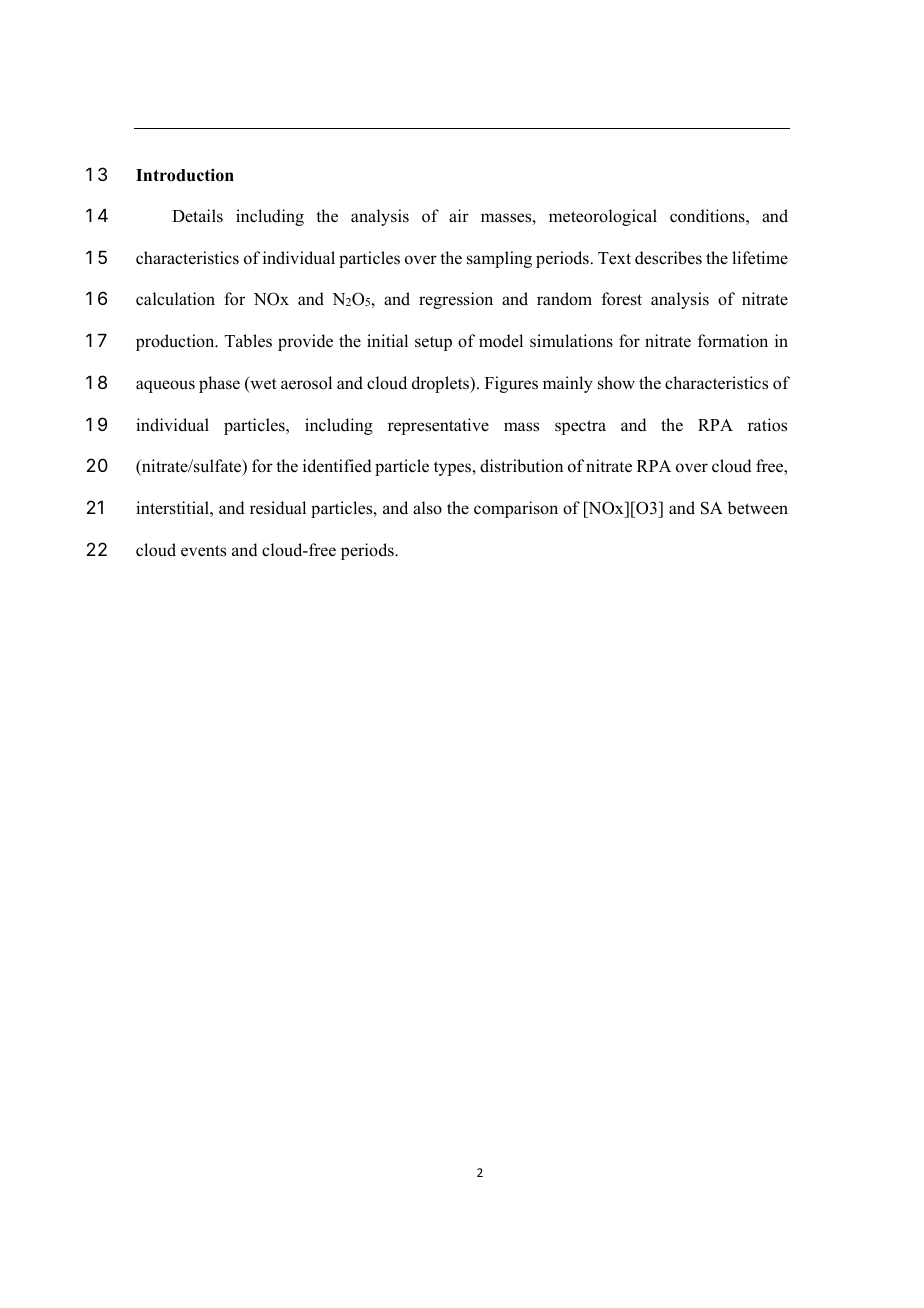 The height and width of the screenshot is (1308, 924). Describe the element at coordinates (175, 299) in the screenshot. I see `calculation` at that location.
